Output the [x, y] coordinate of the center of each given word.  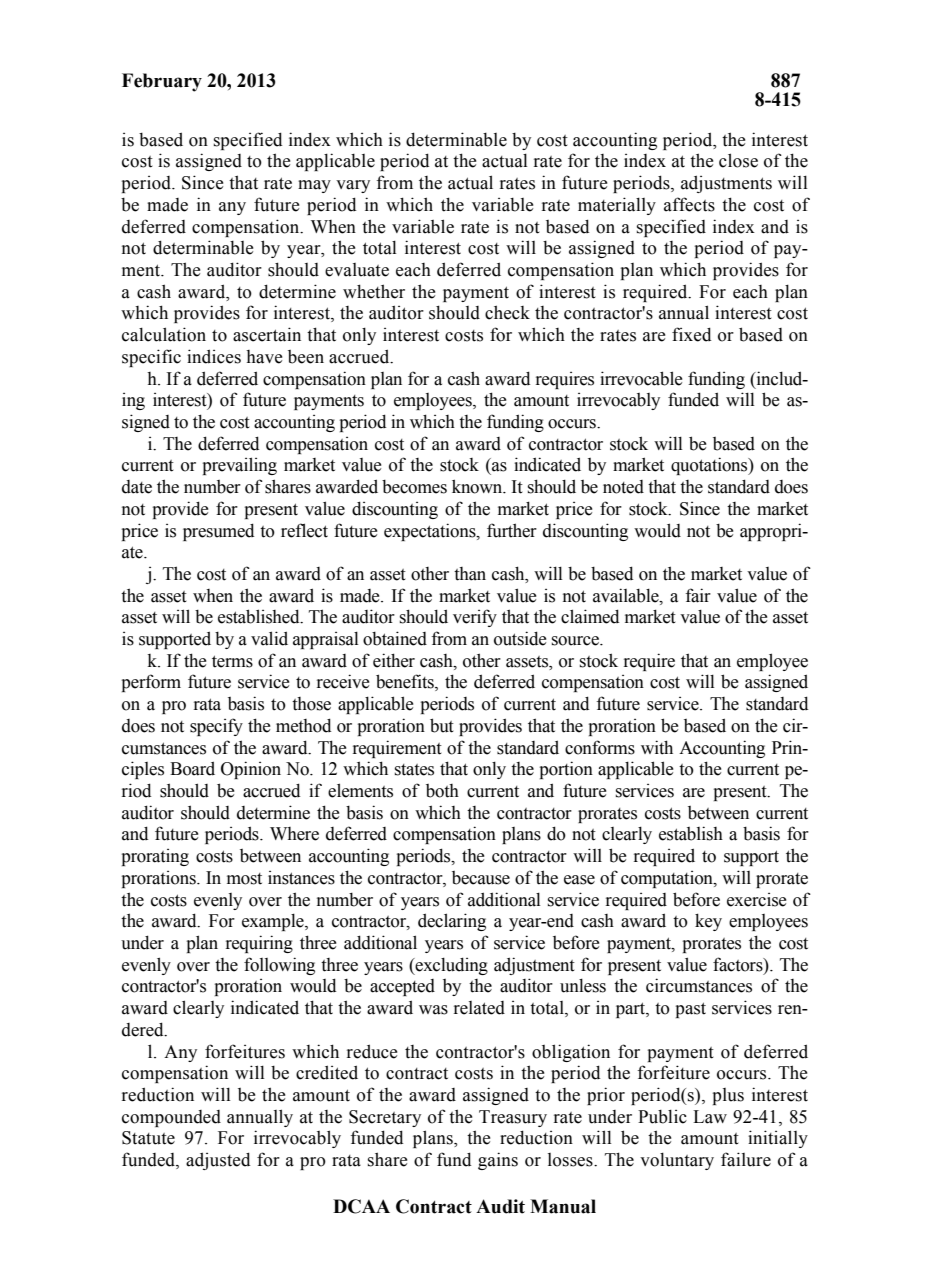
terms [232, 661]
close [738, 160]
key [708, 922]
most [244, 879]
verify [475, 618]
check [507, 312]
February [162, 82]
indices [214, 356]
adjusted [218, 1161]
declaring [452, 922]
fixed [691, 334]
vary [353, 186]
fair [698, 595]
